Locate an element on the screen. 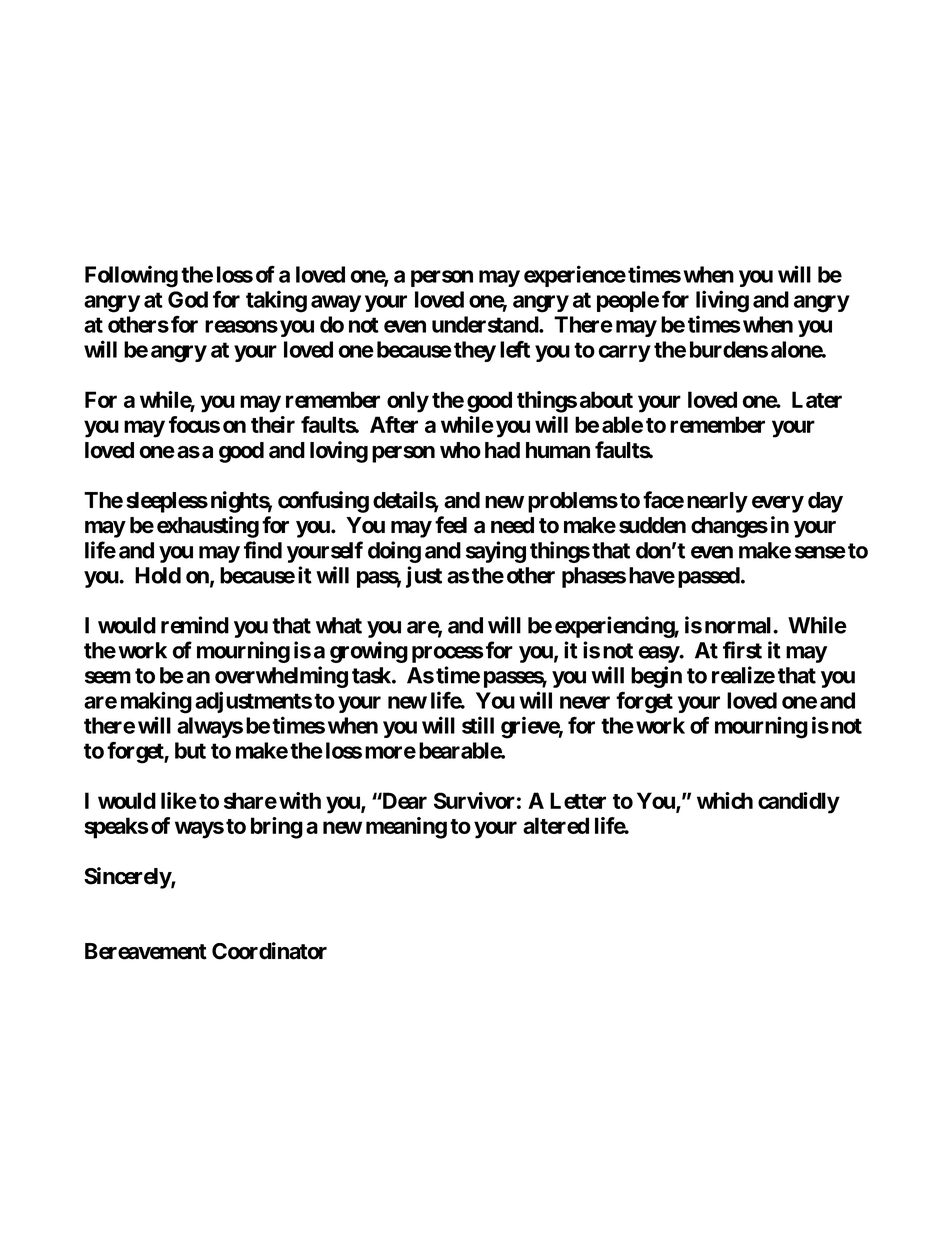  normal is located at coordinates (739, 625).
